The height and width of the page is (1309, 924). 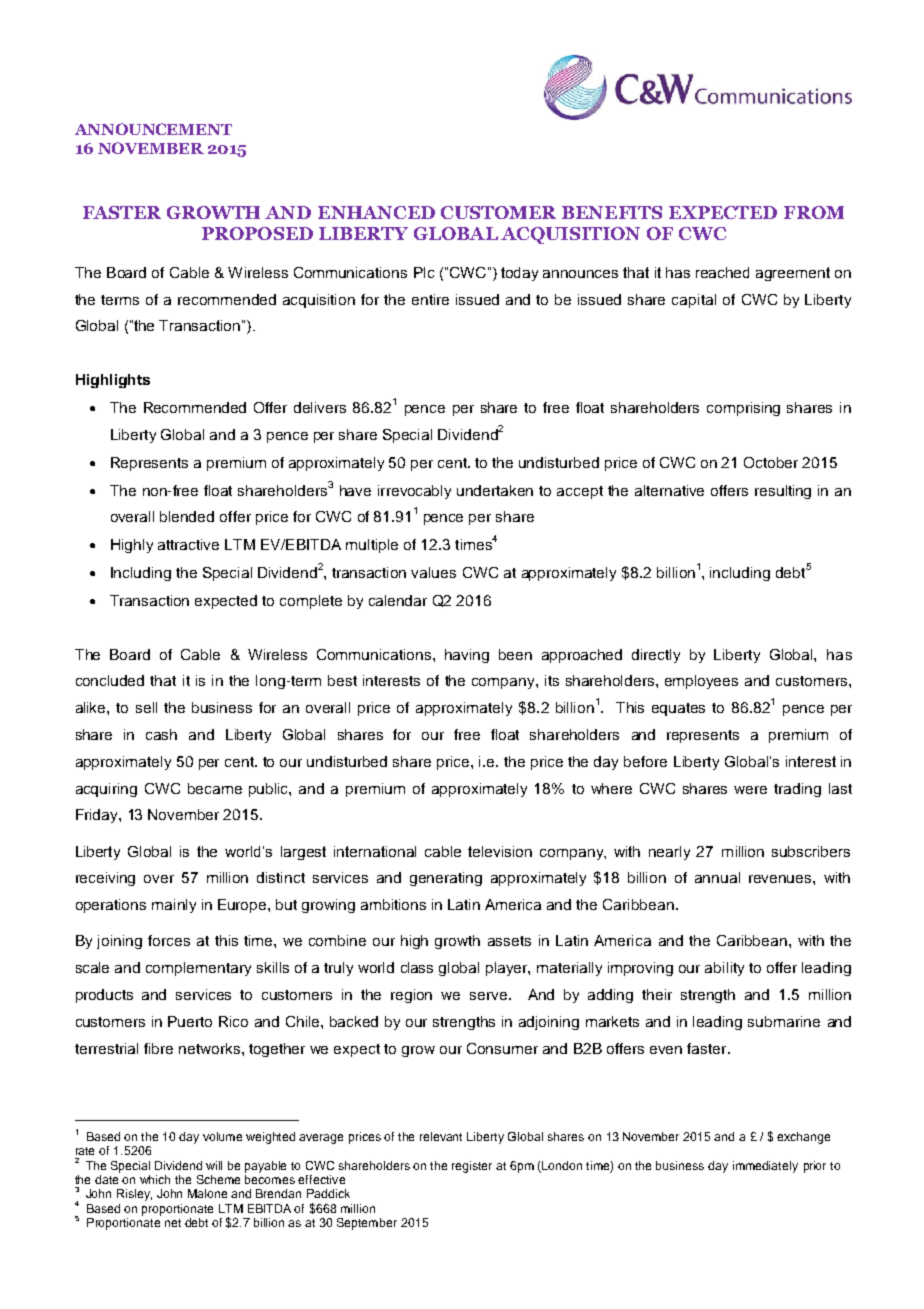 What do you see at coordinates (376, 212) in the page?
I see `ENHANCED` at bounding box center [376, 212].
